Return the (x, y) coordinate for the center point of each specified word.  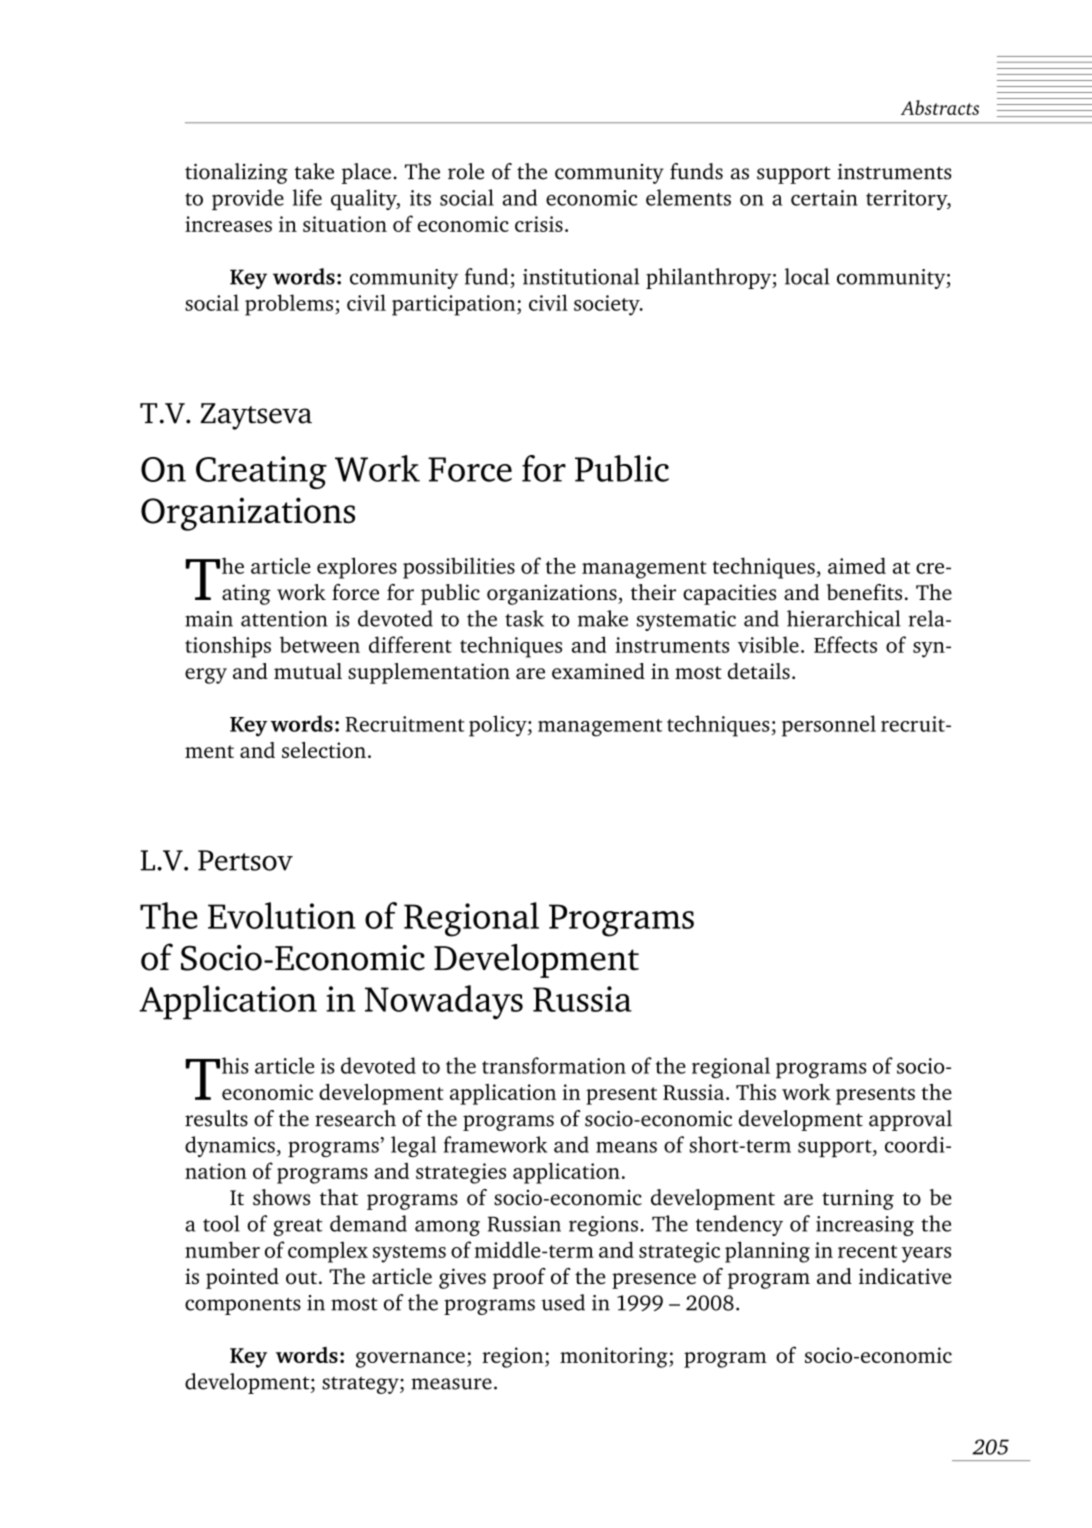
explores (357, 568)
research (355, 1118)
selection (324, 750)
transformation (554, 1065)
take (314, 171)
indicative (905, 1276)
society (608, 305)
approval (910, 1120)
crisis (539, 224)
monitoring (615, 1357)
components (243, 1306)
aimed (857, 565)
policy (499, 726)
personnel (829, 726)
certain (824, 198)
